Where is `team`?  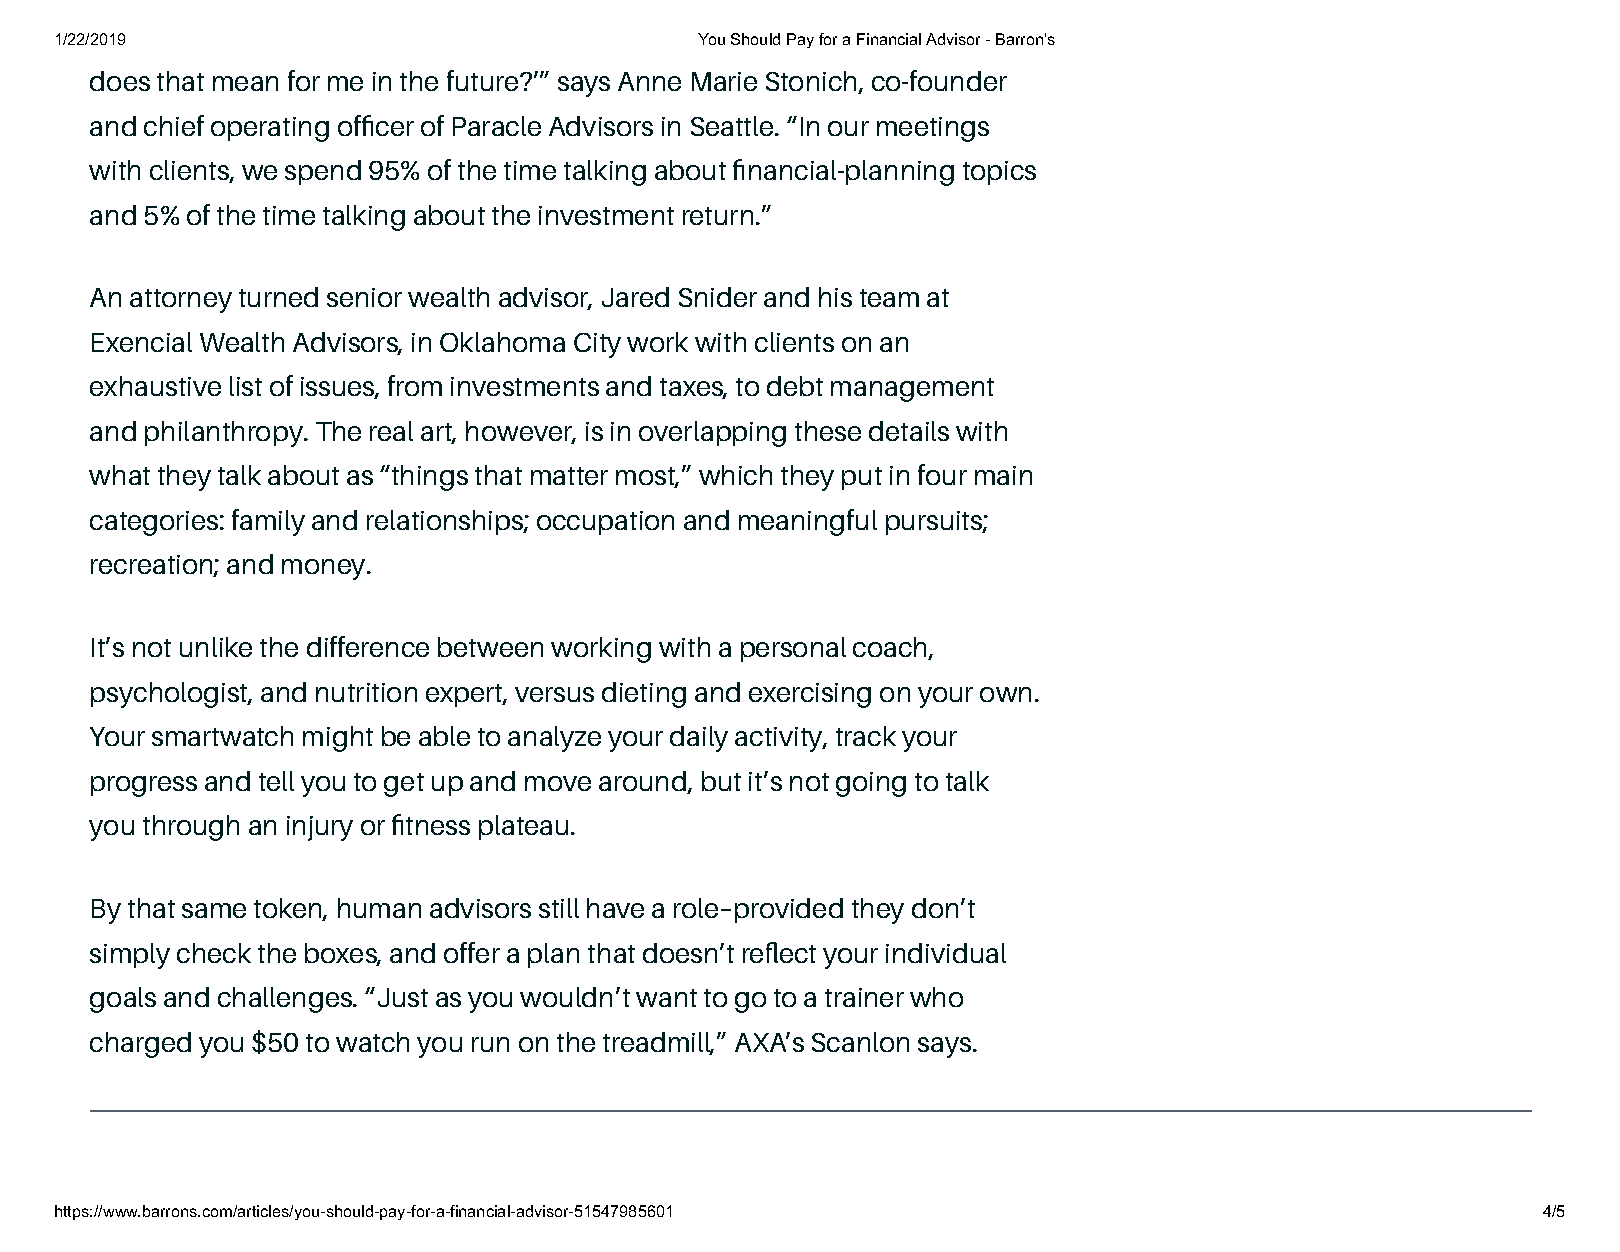 team is located at coordinates (889, 298).
